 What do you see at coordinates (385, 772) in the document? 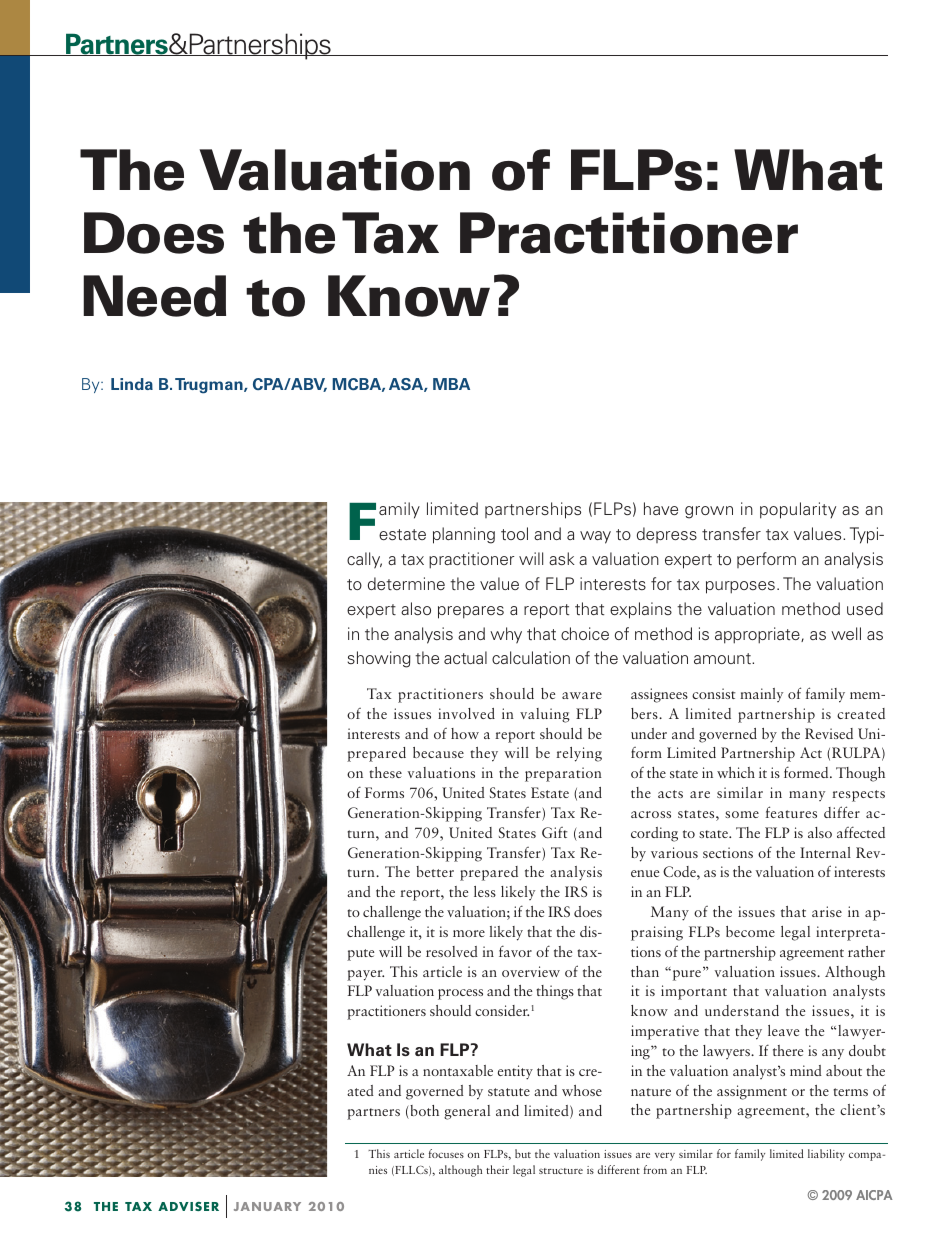
I see `these` at bounding box center [385, 772].
